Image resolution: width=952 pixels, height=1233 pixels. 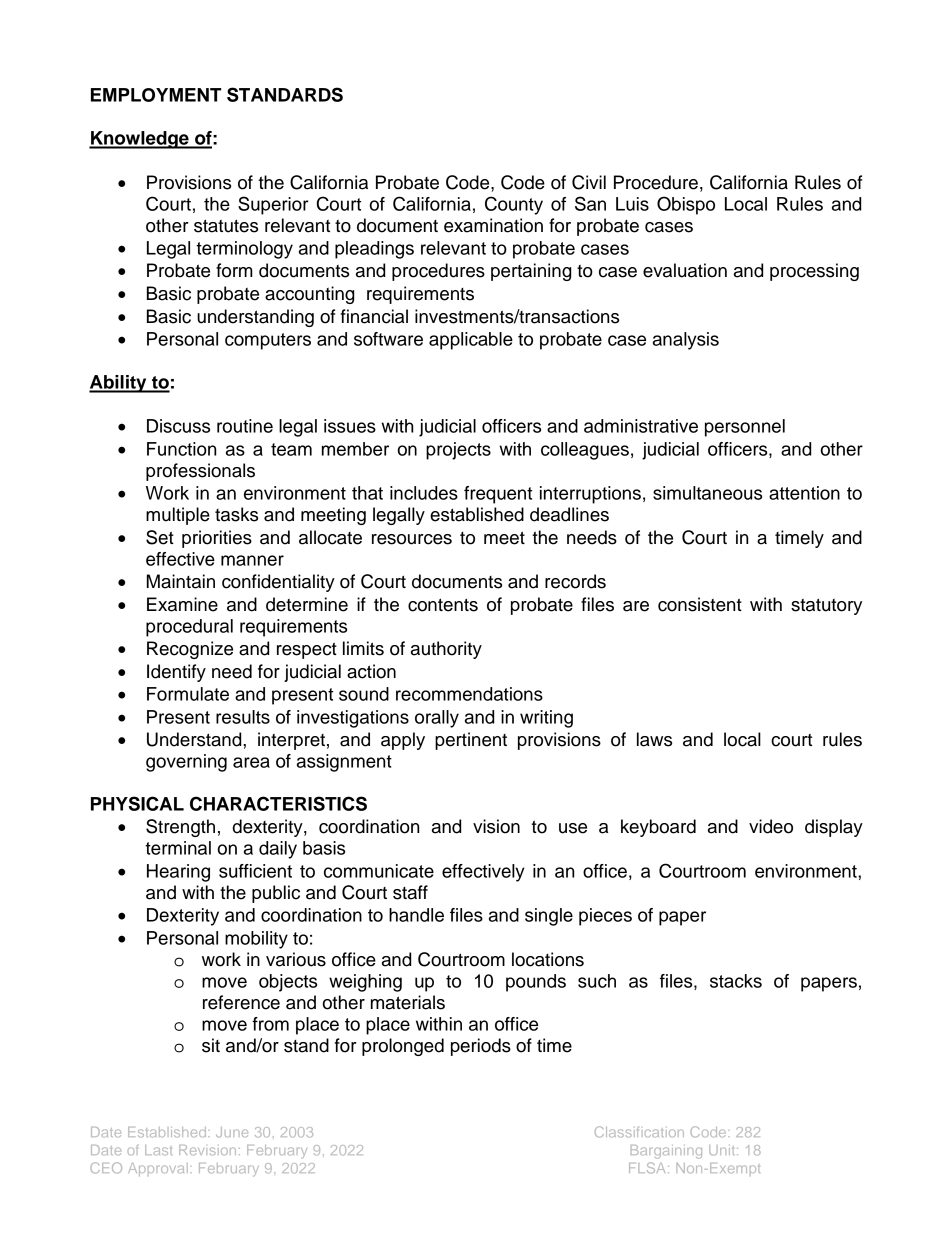 What do you see at coordinates (745, 428) in the screenshot?
I see `personnel` at bounding box center [745, 428].
